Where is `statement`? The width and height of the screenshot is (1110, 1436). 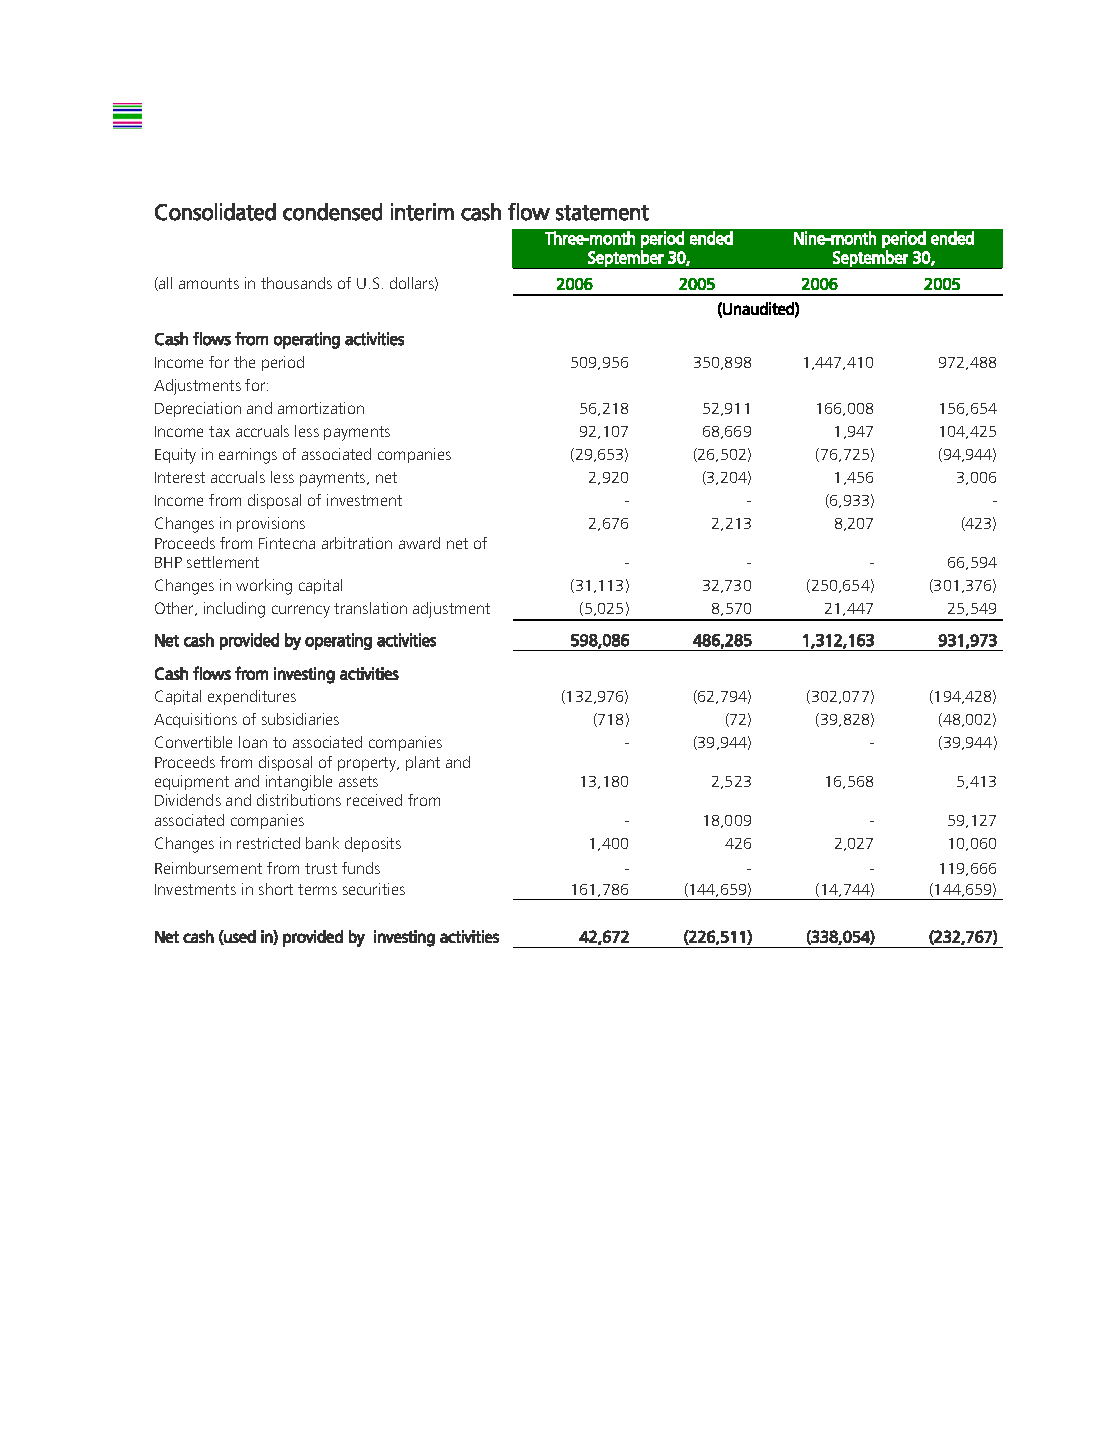
statement is located at coordinates (602, 213).
